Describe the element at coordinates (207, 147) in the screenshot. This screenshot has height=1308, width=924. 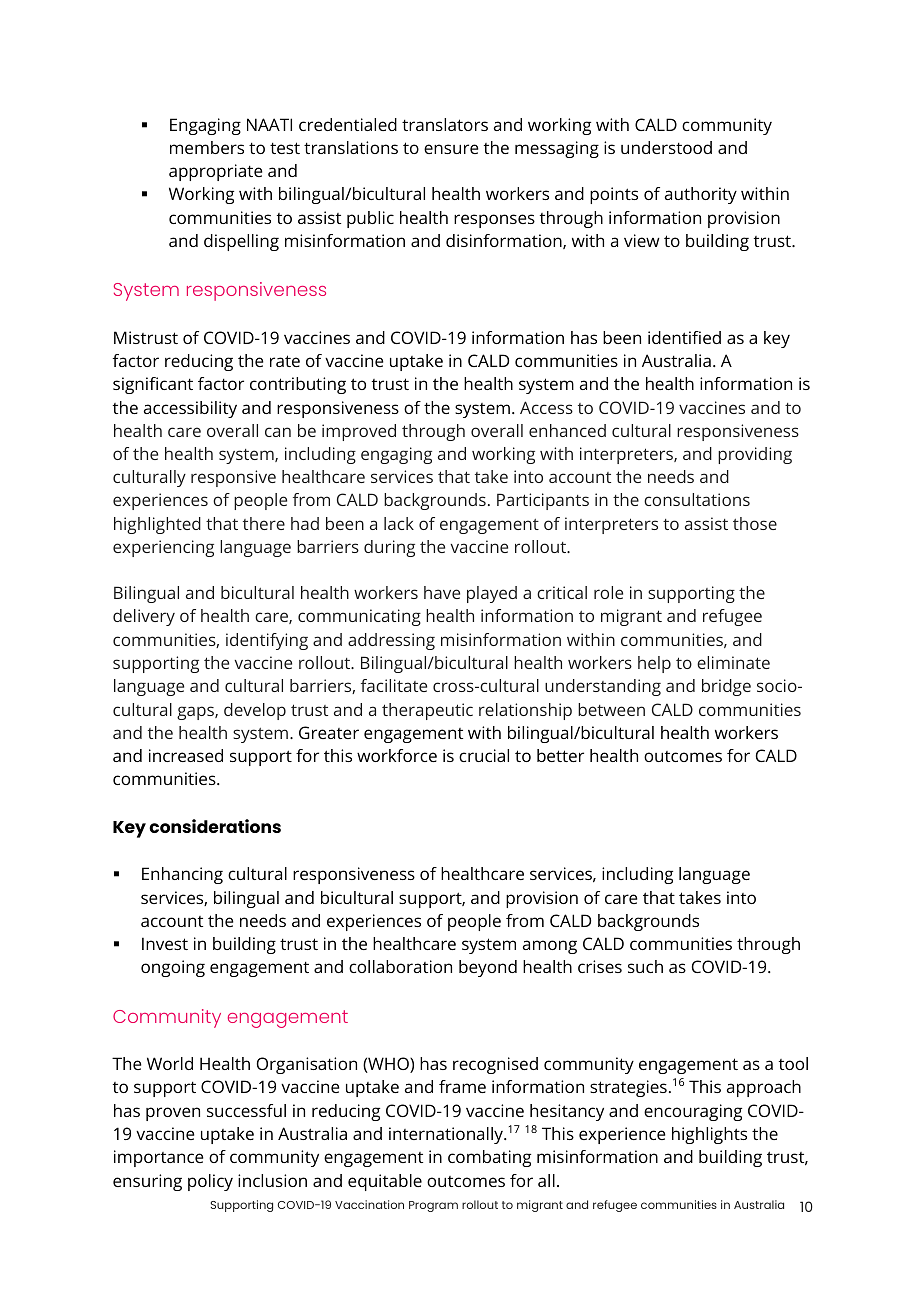
I see `members` at that location.
